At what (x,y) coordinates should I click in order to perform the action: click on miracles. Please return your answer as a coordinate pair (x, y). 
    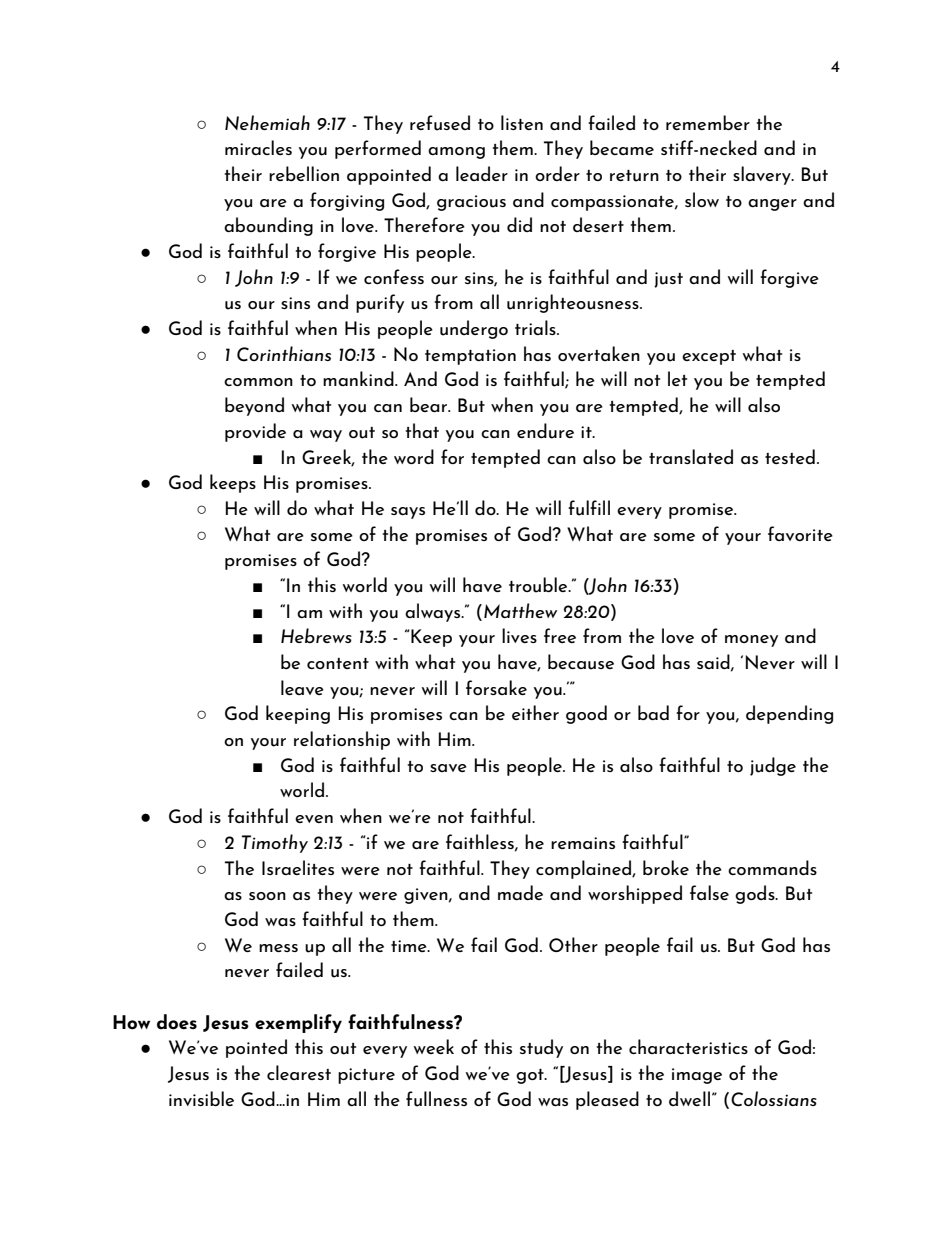
    Looking at the image, I should click on (258, 147).
